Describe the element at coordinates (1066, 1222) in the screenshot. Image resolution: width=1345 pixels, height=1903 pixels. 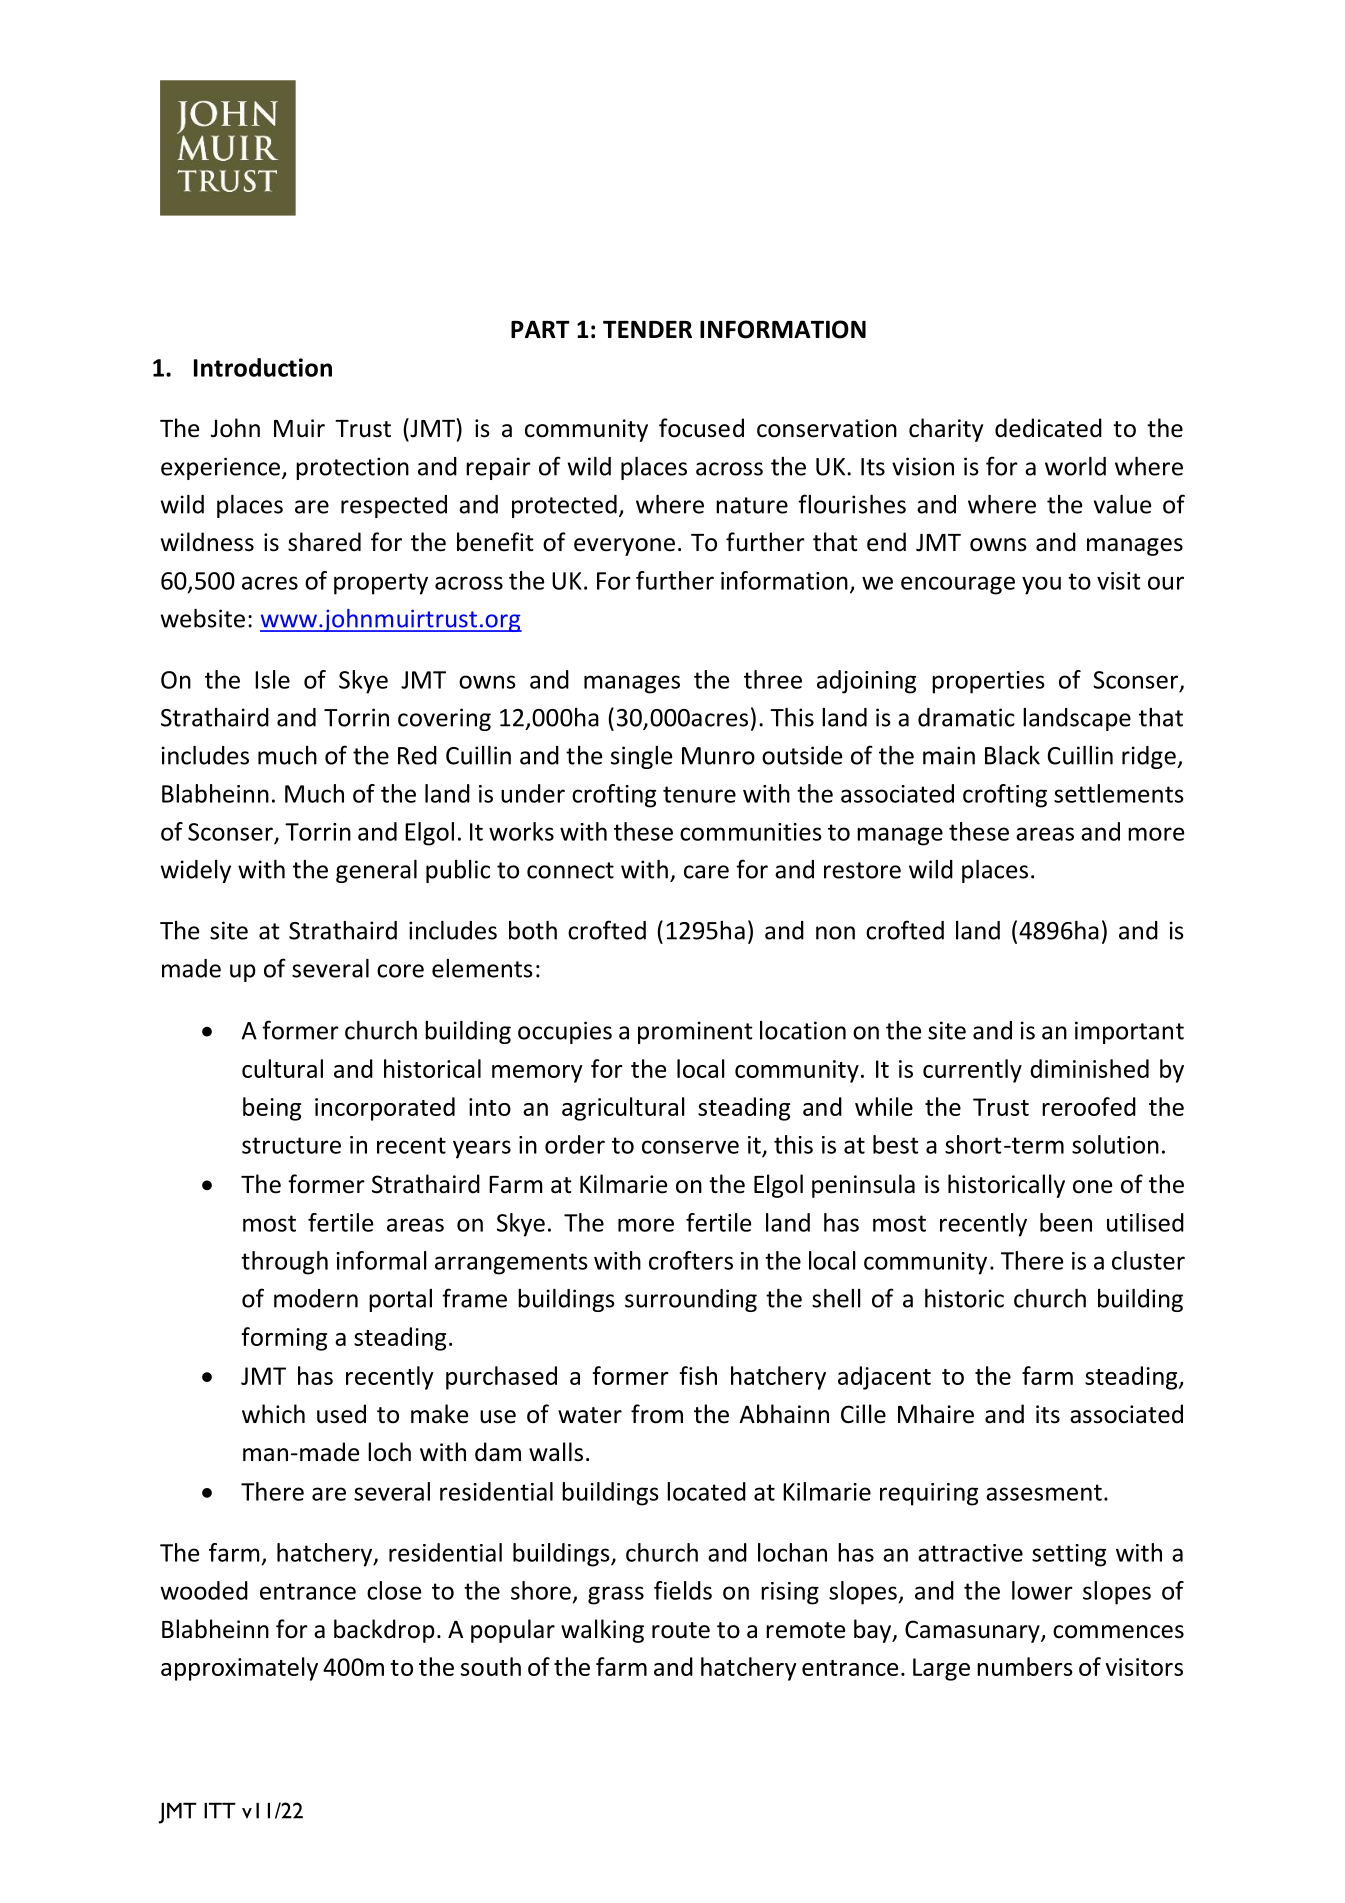
I see `been` at that location.
